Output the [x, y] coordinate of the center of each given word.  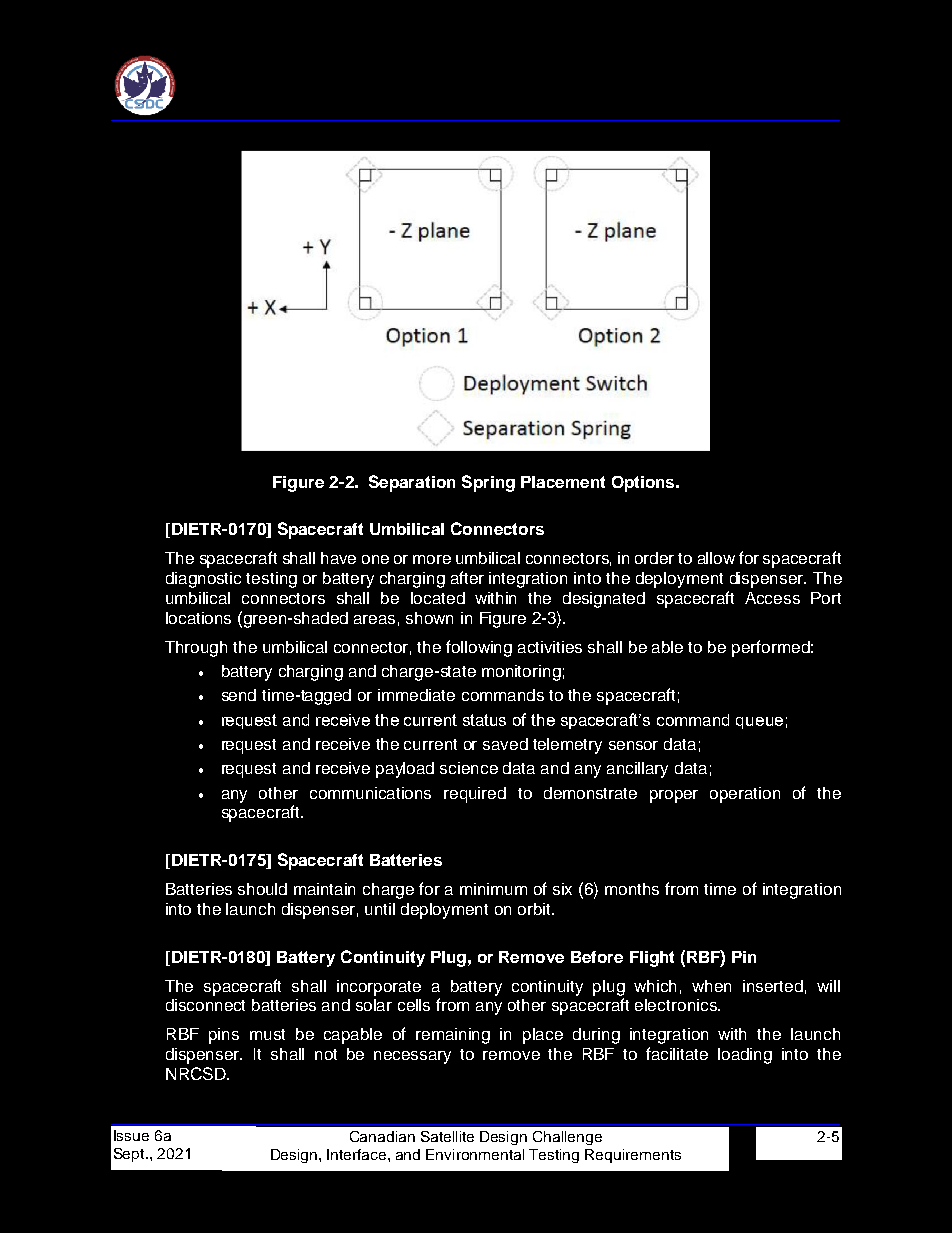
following [479, 648]
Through [196, 649]
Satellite [447, 1136]
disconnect [205, 1005]
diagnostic [203, 580]
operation [745, 795]
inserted [773, 986]
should [262, 889]
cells [414, 1005]
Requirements [633, 1156]
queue [759, 723]
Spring [488, 483]
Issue [131, 1135]
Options [644, 484]
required [475, 795]
